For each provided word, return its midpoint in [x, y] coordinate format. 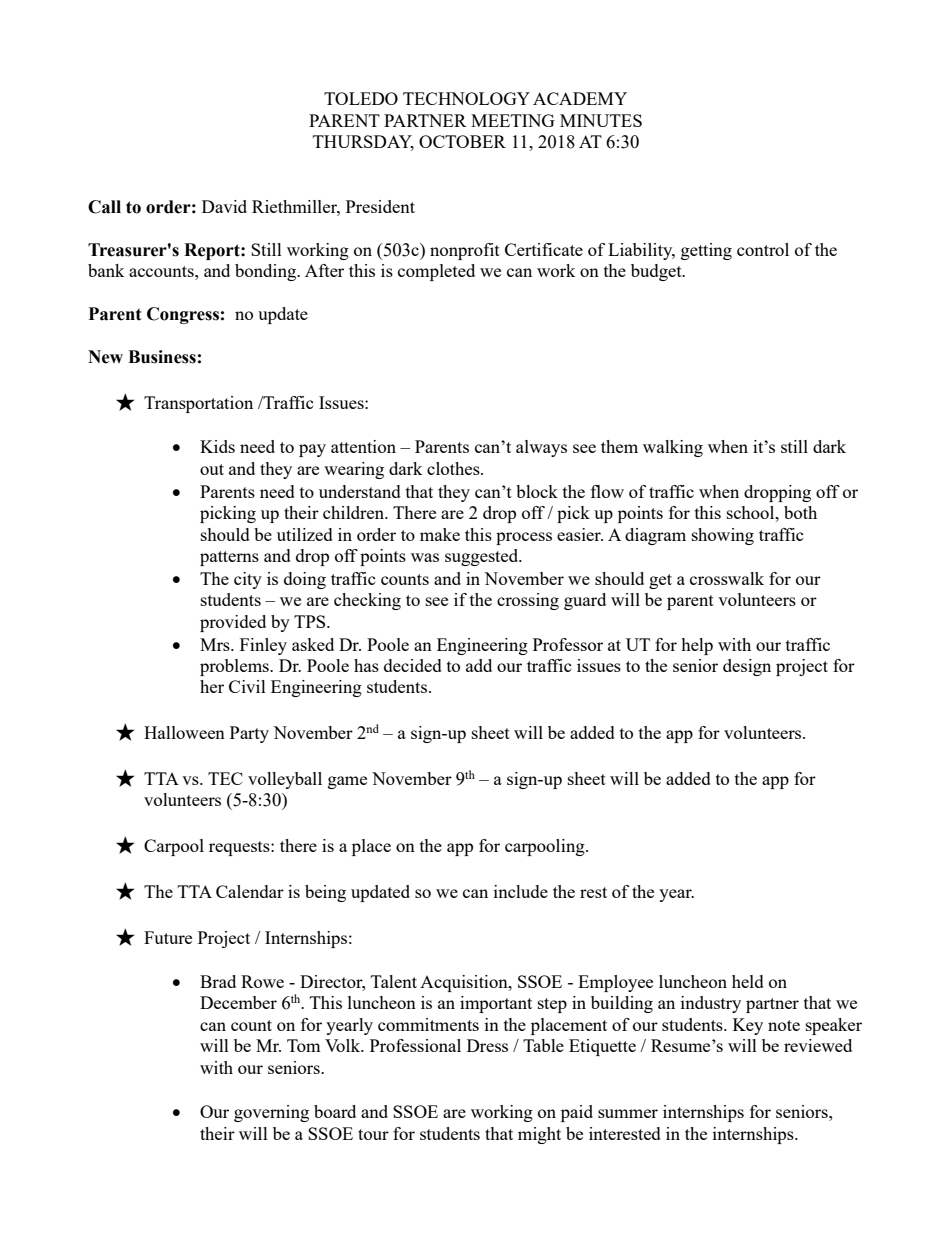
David [224, 206]
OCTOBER [462, 141]
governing [271, 1113]
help [697, 646]
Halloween [184, 732]
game [347, 782]
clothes [454, 468]
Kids [217, 446]
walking [673, 448]
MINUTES [601, 120]
